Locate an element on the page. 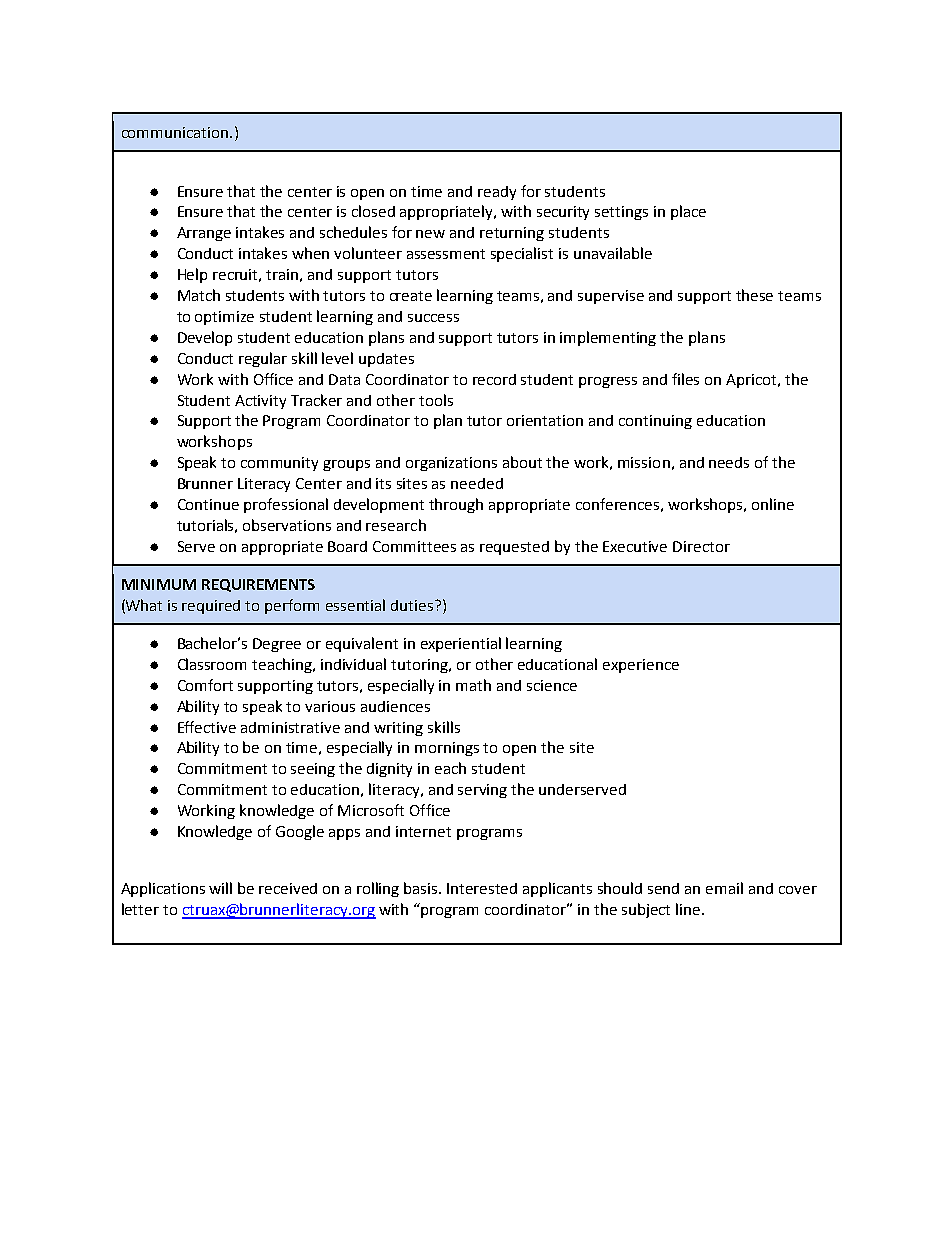 The width and height of the image is (952, 1233). through is located at coordinates (456, 505).
